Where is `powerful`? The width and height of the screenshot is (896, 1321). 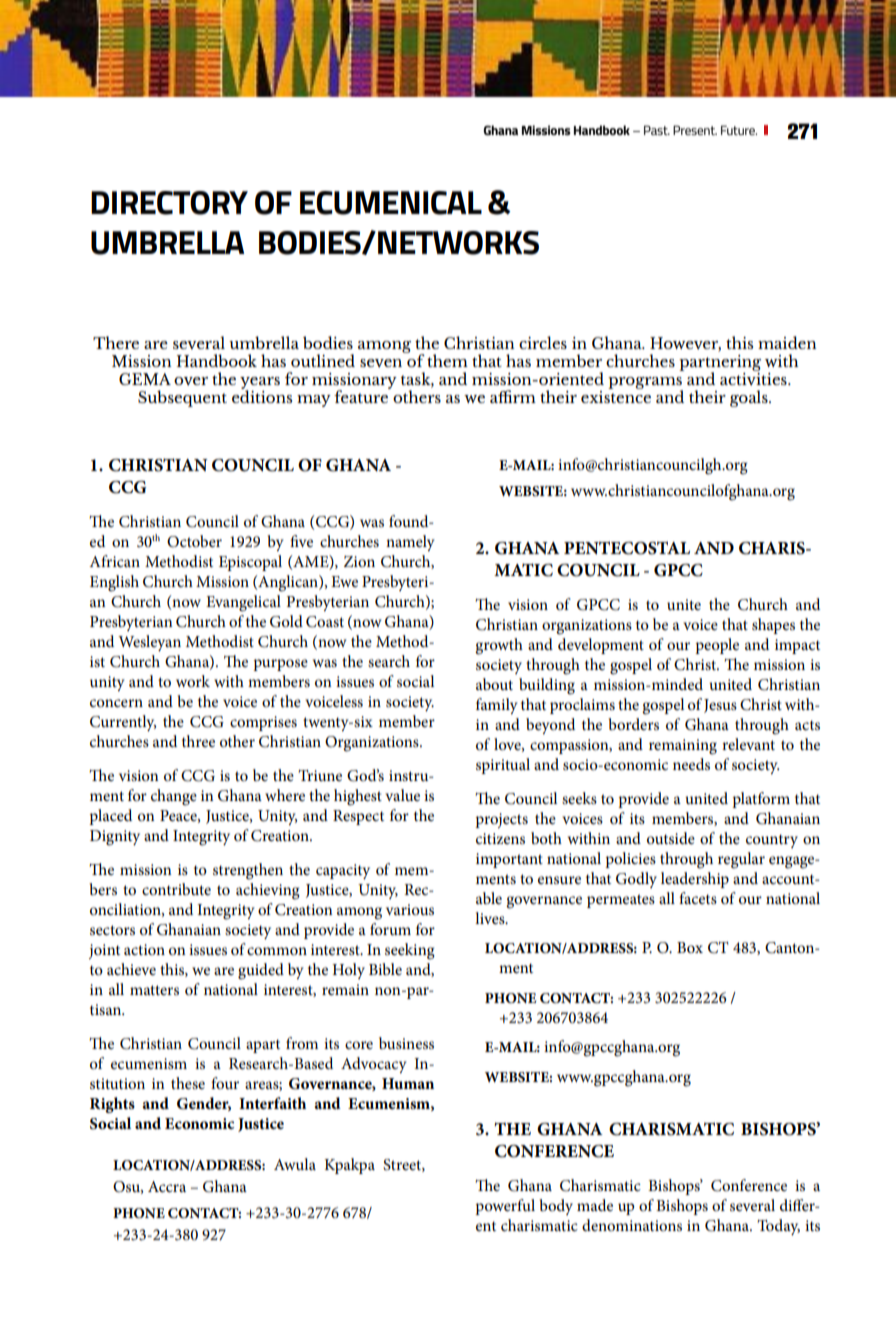 powerful is located at coordinates (505, 1207).
